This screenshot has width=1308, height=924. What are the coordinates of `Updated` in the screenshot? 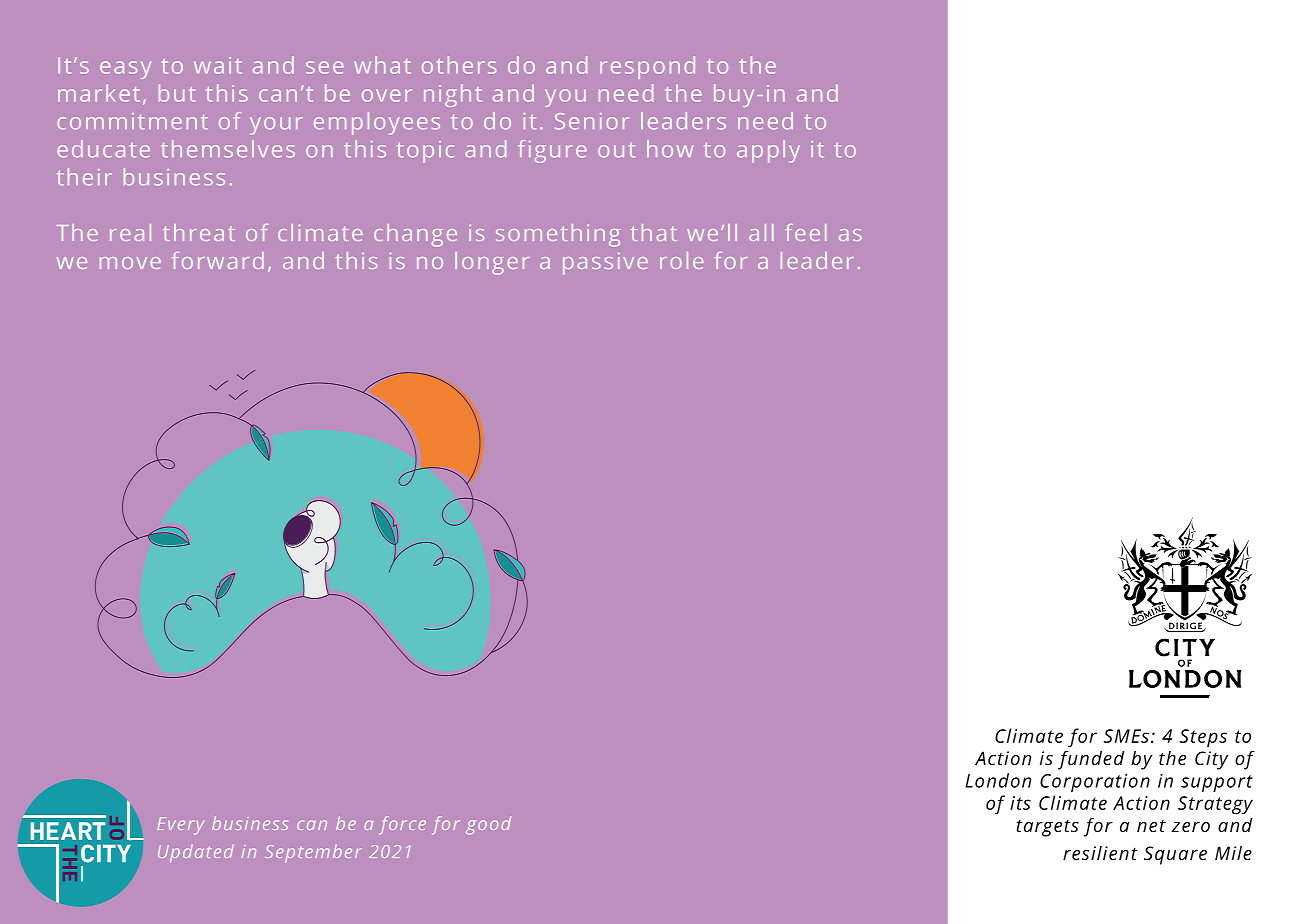 It's located at (196, 853).
